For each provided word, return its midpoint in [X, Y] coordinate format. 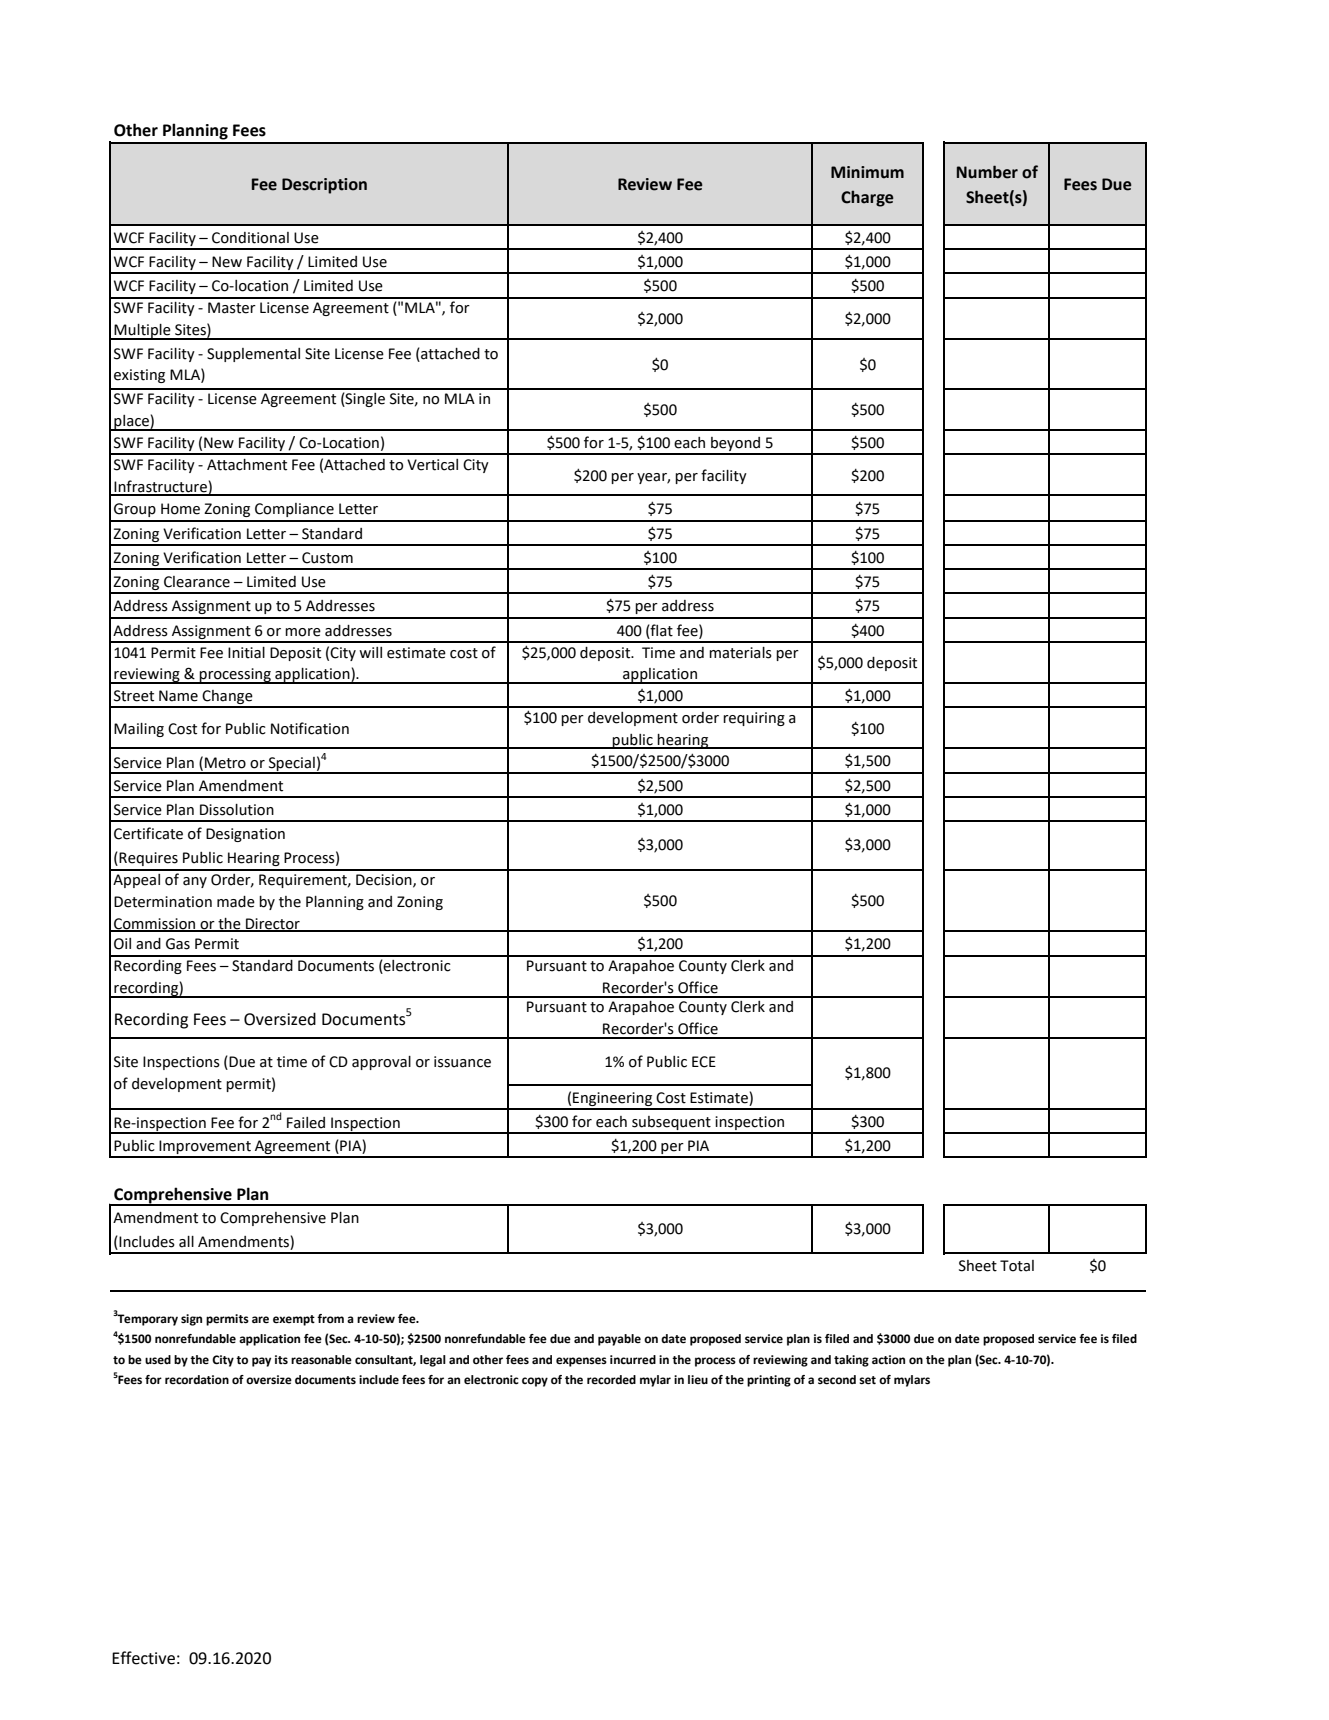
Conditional [250, 238]
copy [535, 1382]
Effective [143, 1658]
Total [1017, 1266]
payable [619, 1340]
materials [740, 653]
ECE [704, 1062]
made [236, 902]
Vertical [432, 465]
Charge [867, 198]
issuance [462, 1062]
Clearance [197, 582]
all [186, 1242]
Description [324, 186]
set [867, 1380]
